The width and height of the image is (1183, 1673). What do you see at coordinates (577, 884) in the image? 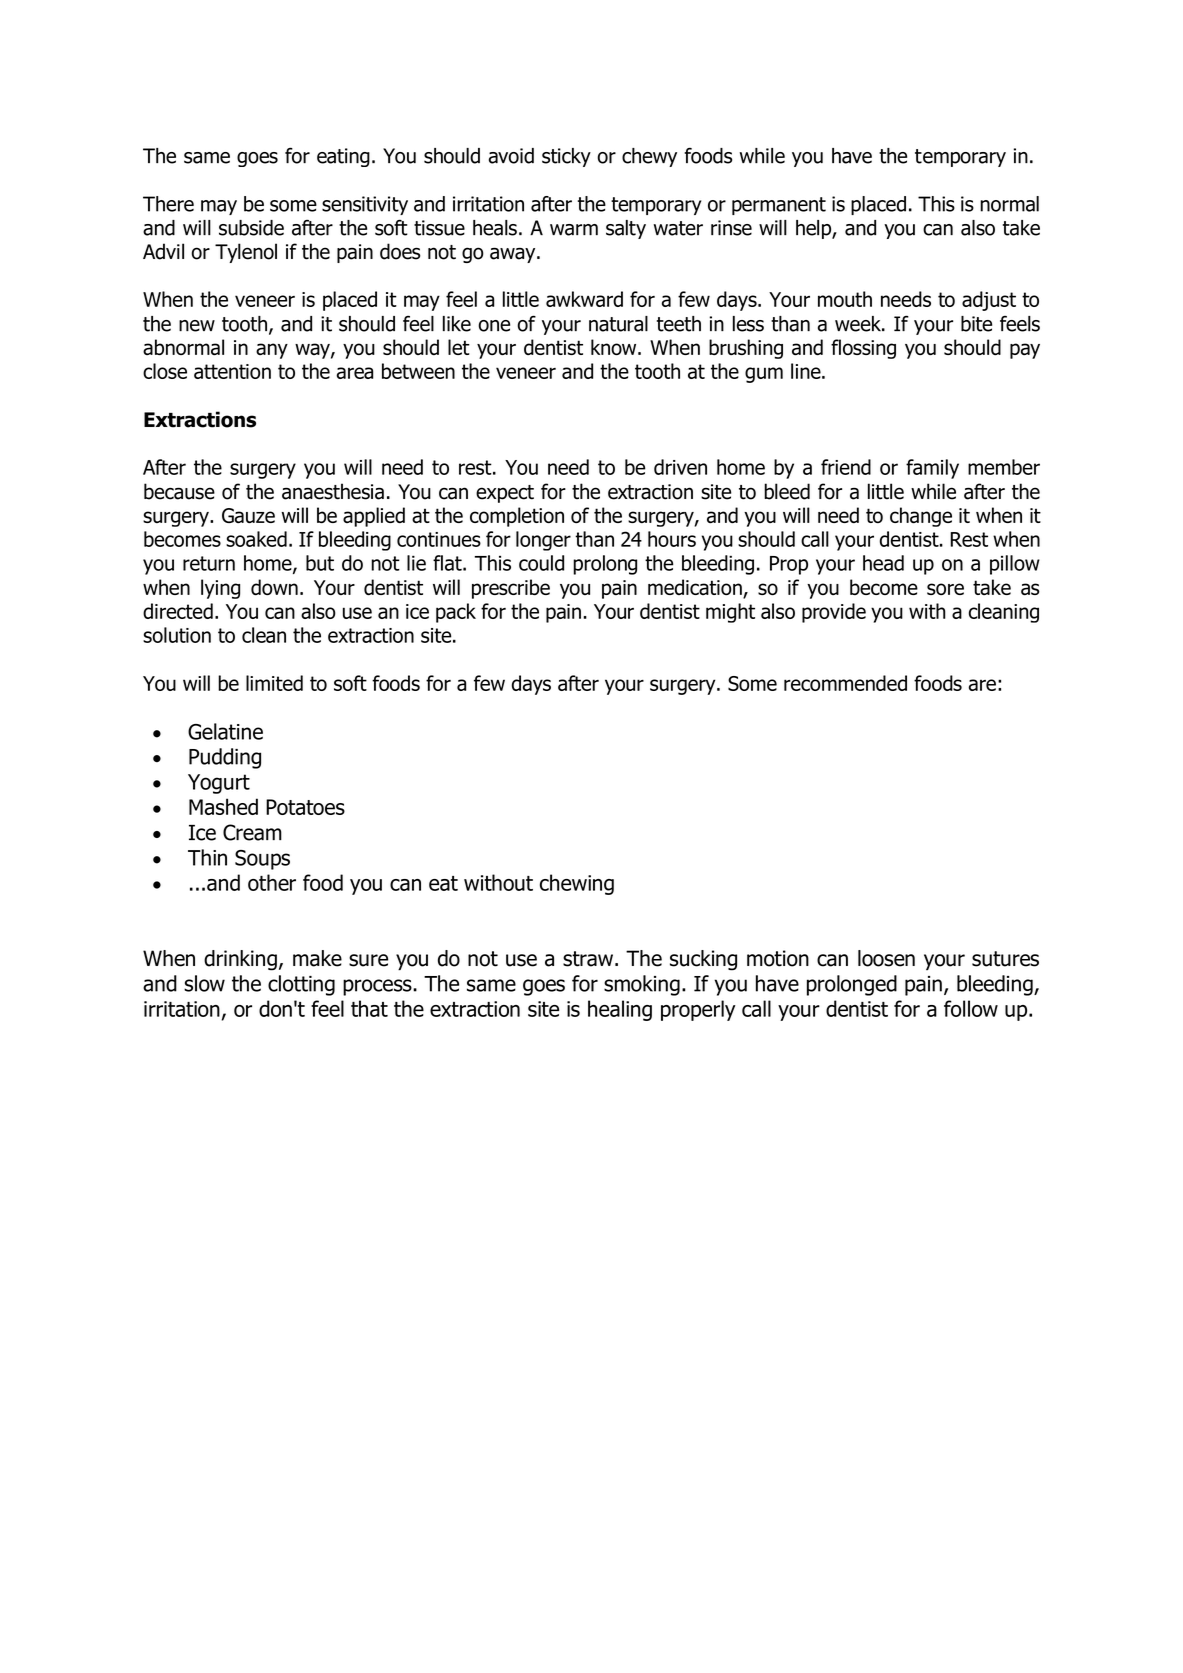
I see `chewing` at bounding box center [577, 884].
